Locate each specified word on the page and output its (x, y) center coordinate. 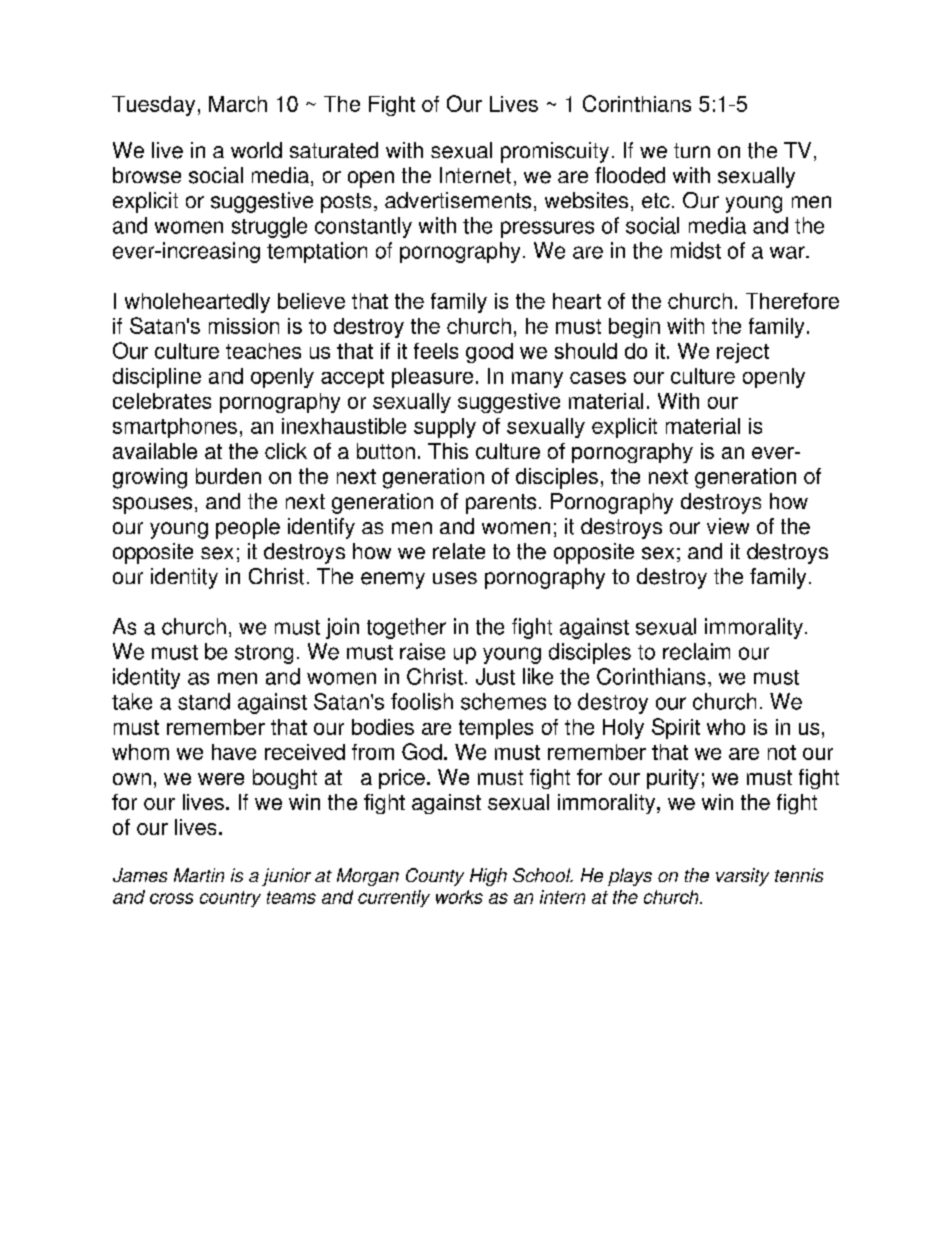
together (406, 628)
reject (743, 353)
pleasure (432, 378)
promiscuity (555, 152)
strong (264, 654)
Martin (199, 875)
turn (692, 150)
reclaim (696, 651)
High (488, 877)
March (238, 104)
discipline (157, 378)
